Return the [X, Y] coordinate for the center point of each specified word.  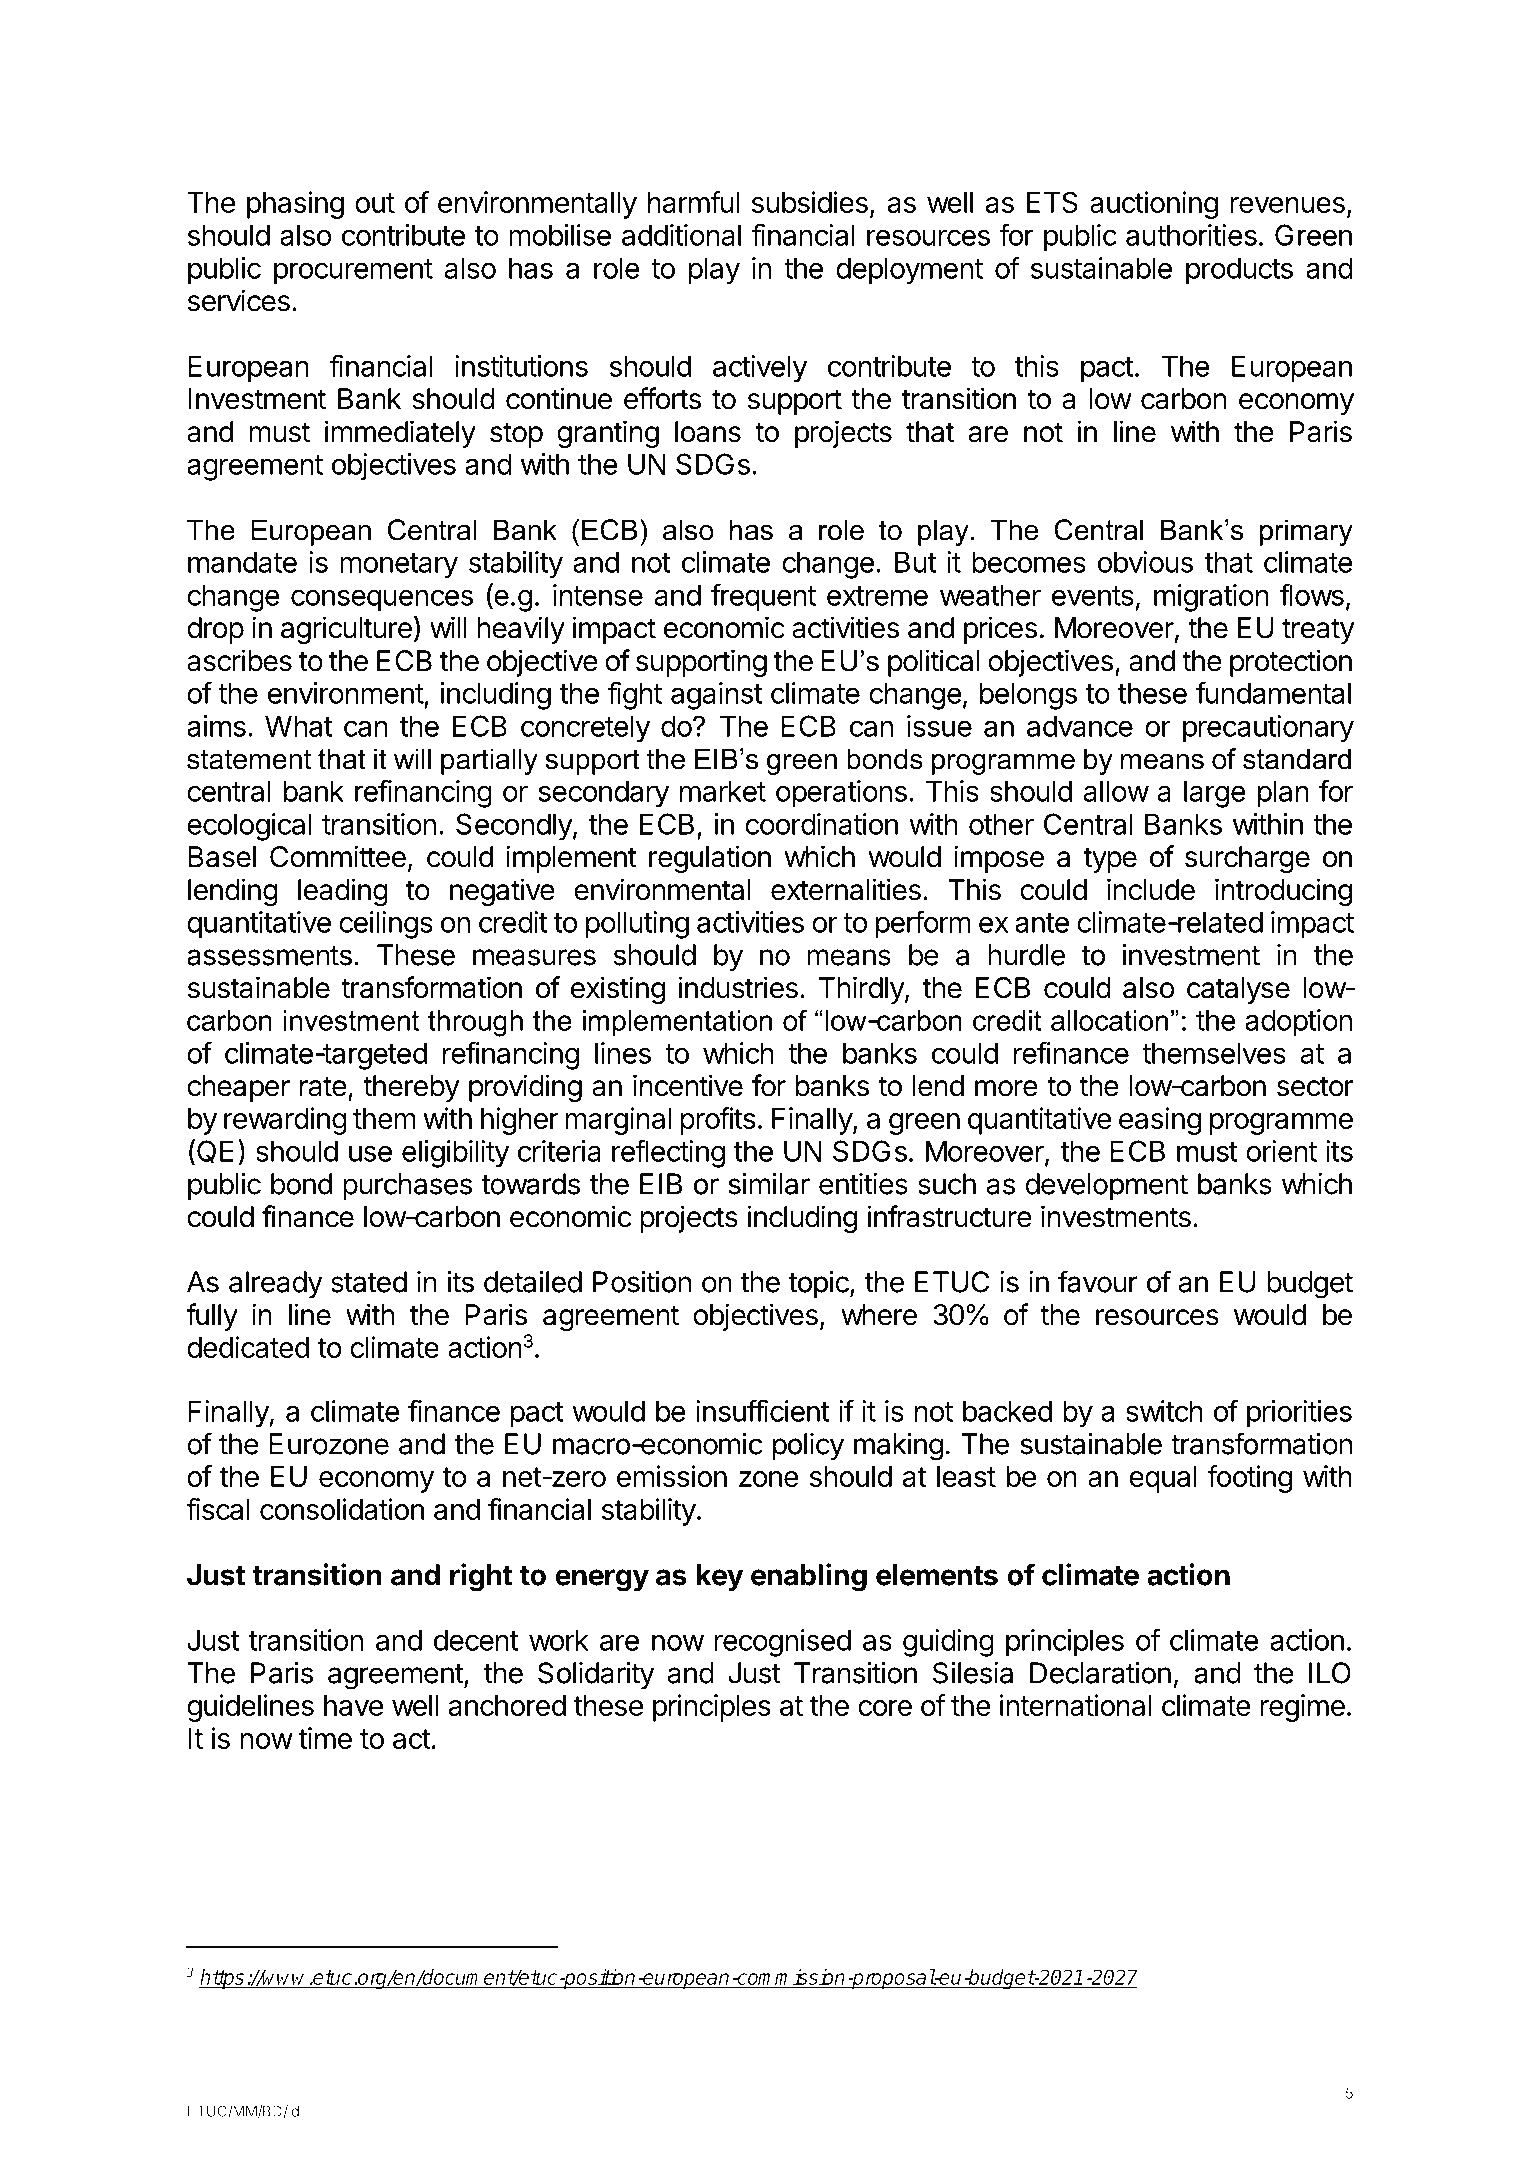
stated [369, 1282]
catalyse [1238, 990]
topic [819, 1284]
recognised [782, 1643]
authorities [1191, 235]
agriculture [346, 630]
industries [738, 987]
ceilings [386, 925]
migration [1211, 598]
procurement [353, 271]
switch [1164, 1411]
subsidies [810, 202]
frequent [763, 597]
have [353, 1705]
